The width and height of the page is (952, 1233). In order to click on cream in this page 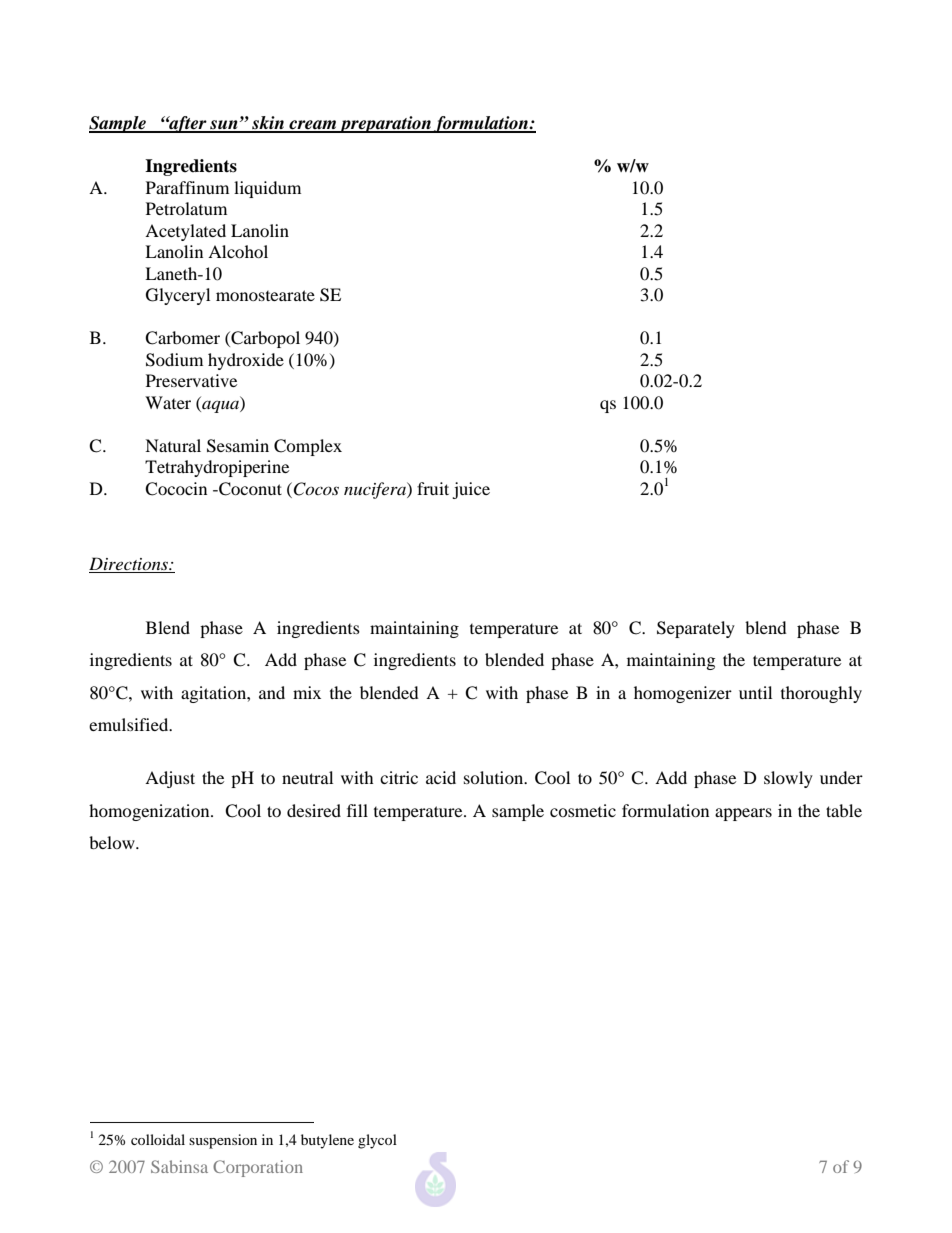, I will do `click(313, 126)`.
